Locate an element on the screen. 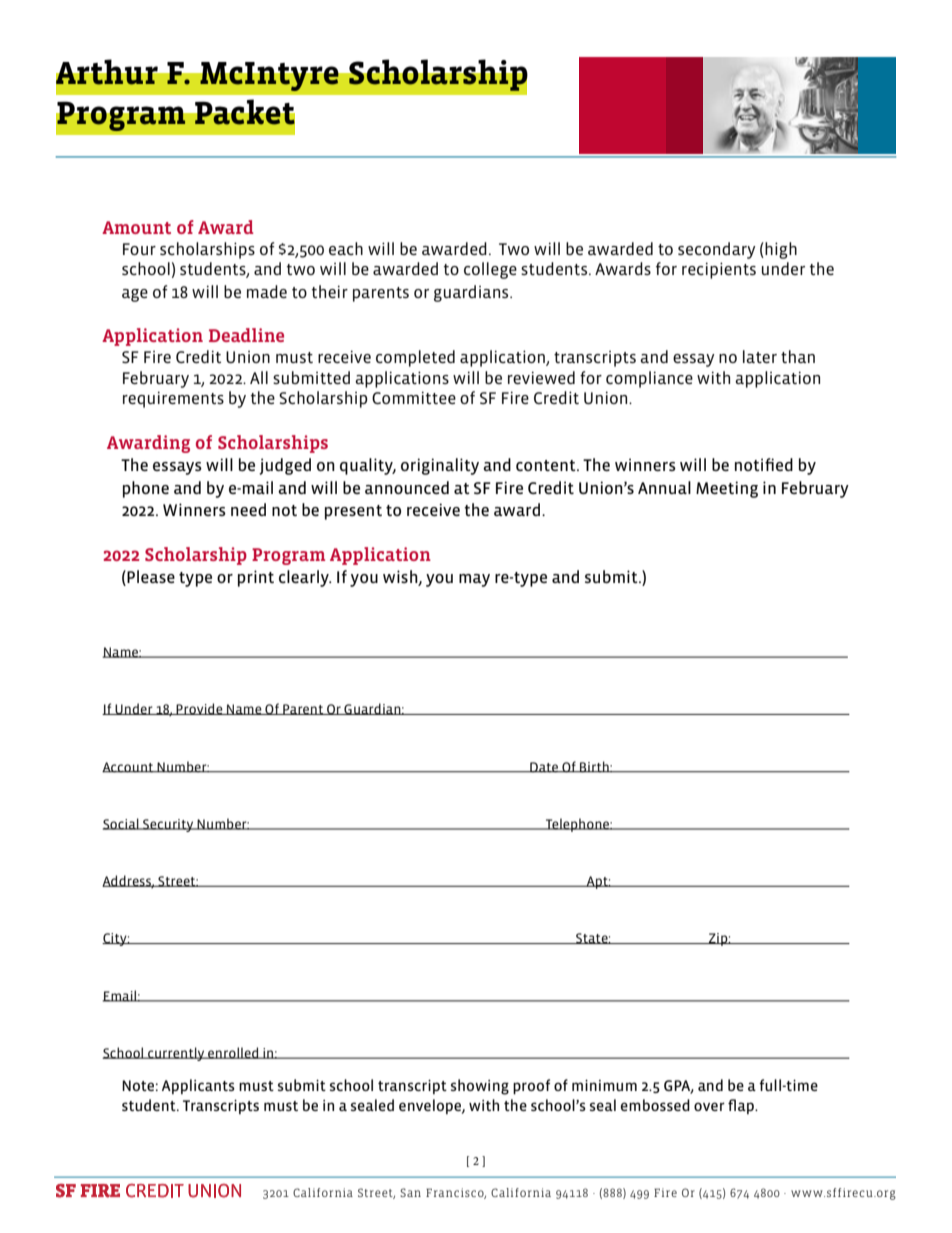 Image resolution: width=952 pixels, height=1233 pixels. originality is located at coordinates (440, 466).
